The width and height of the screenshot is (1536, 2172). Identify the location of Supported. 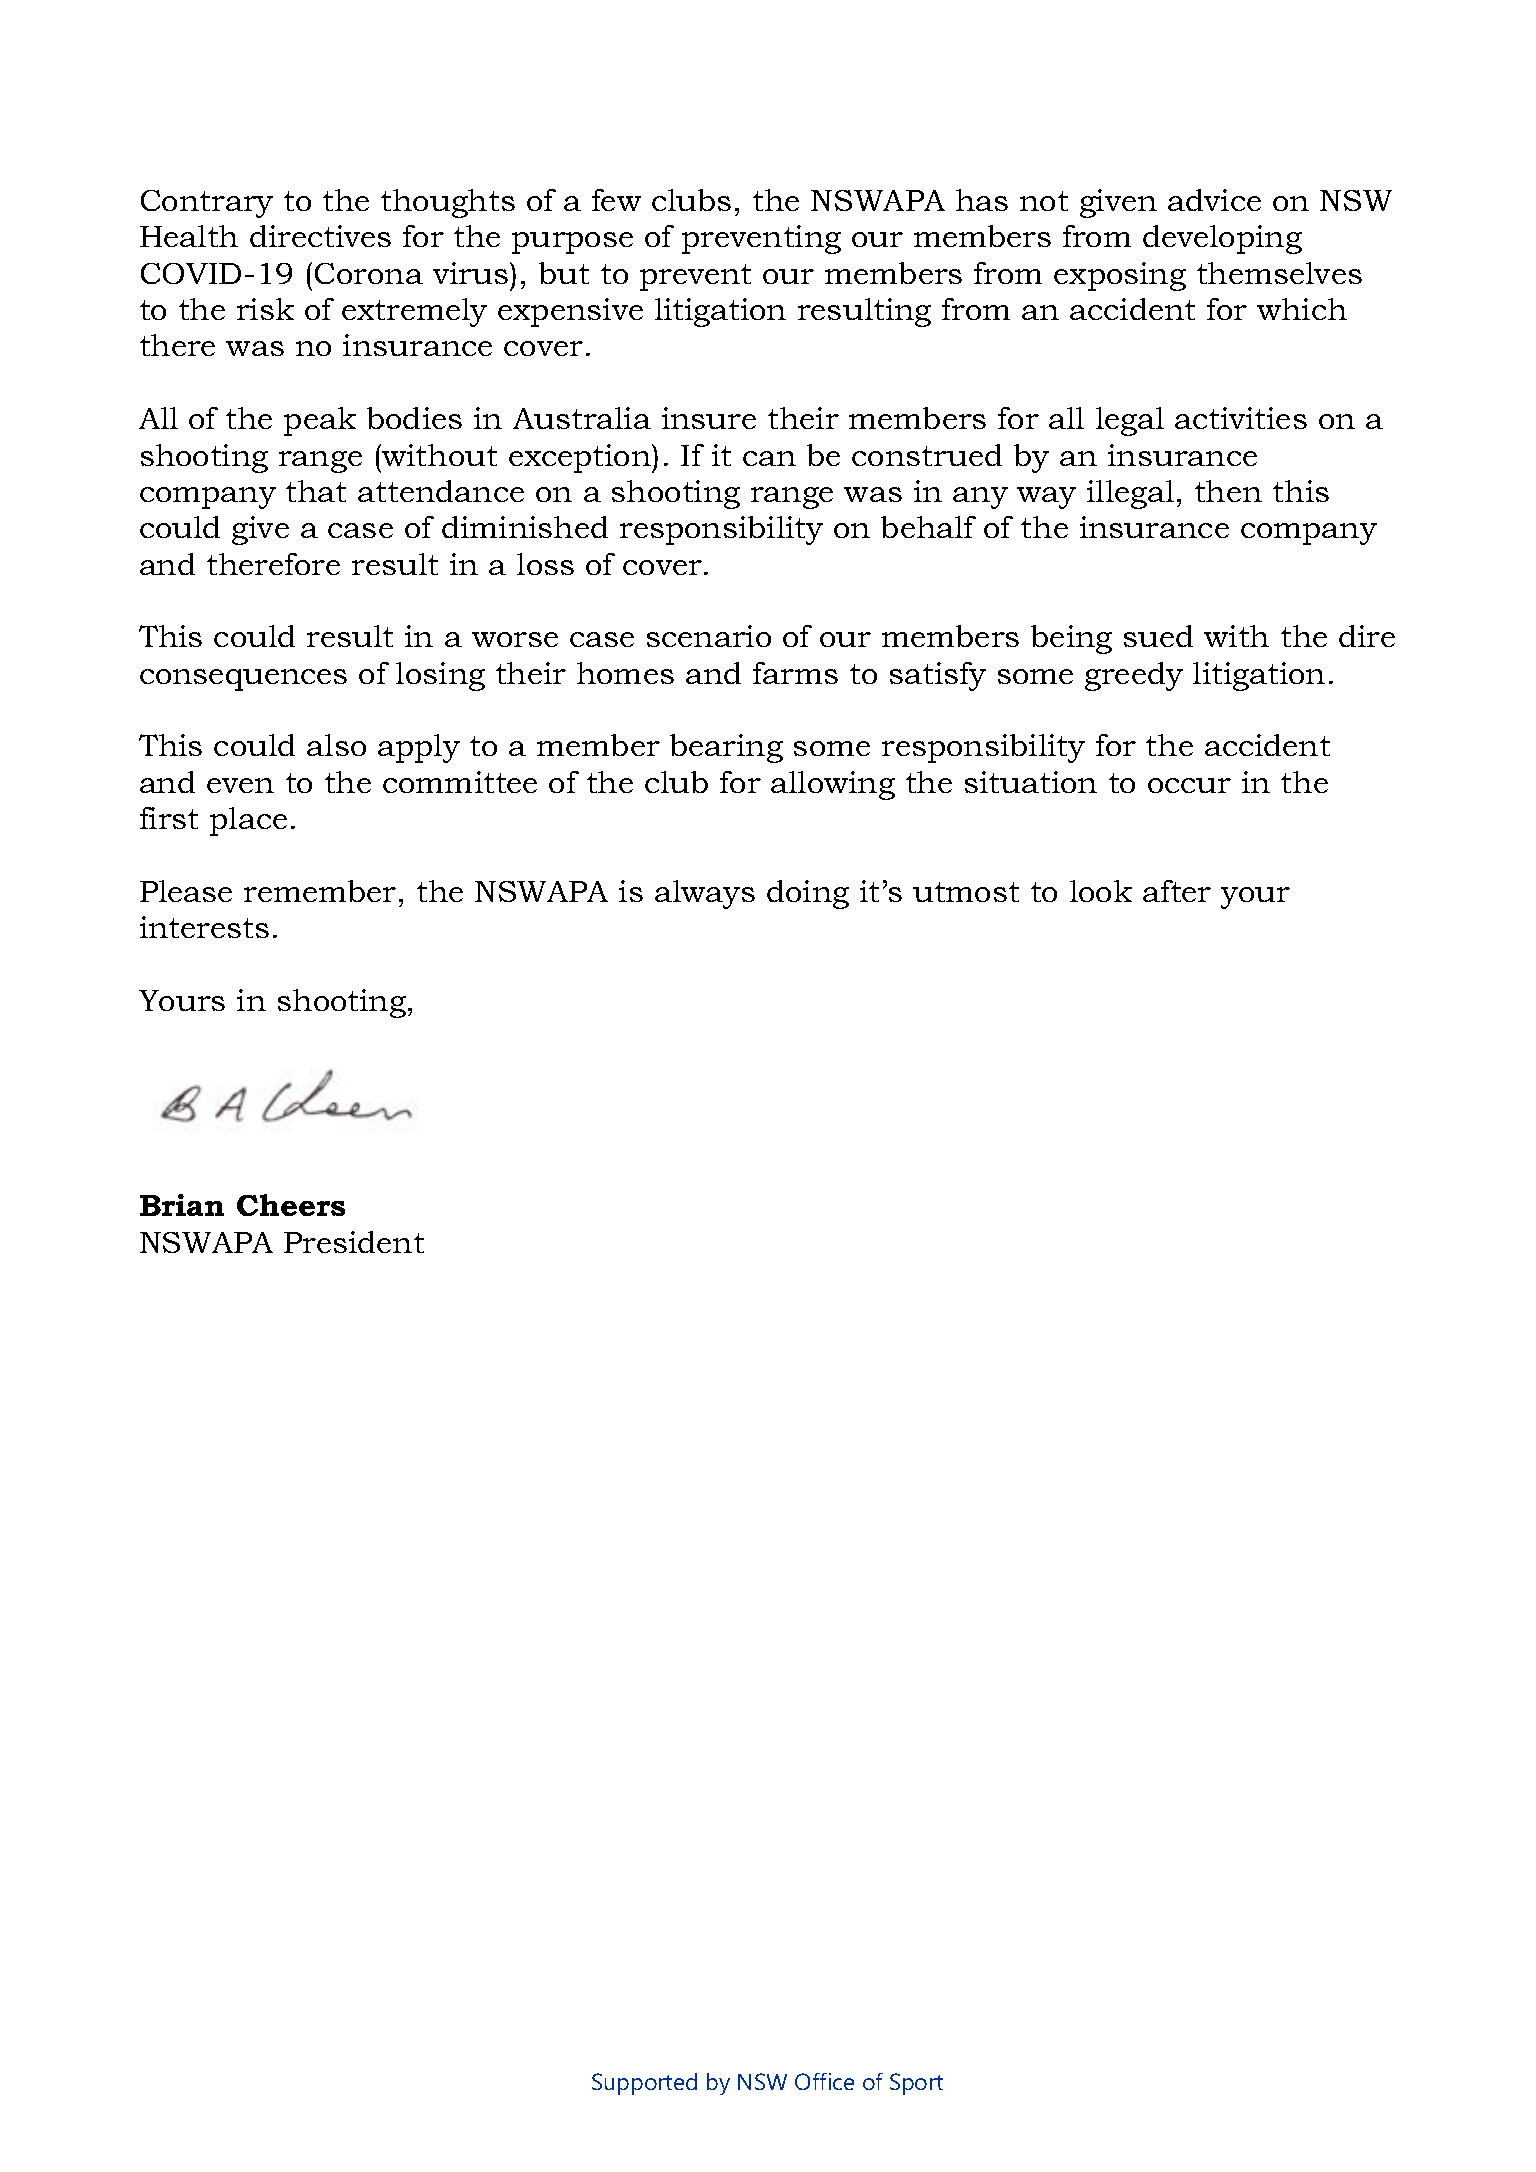
(644, 2084).
